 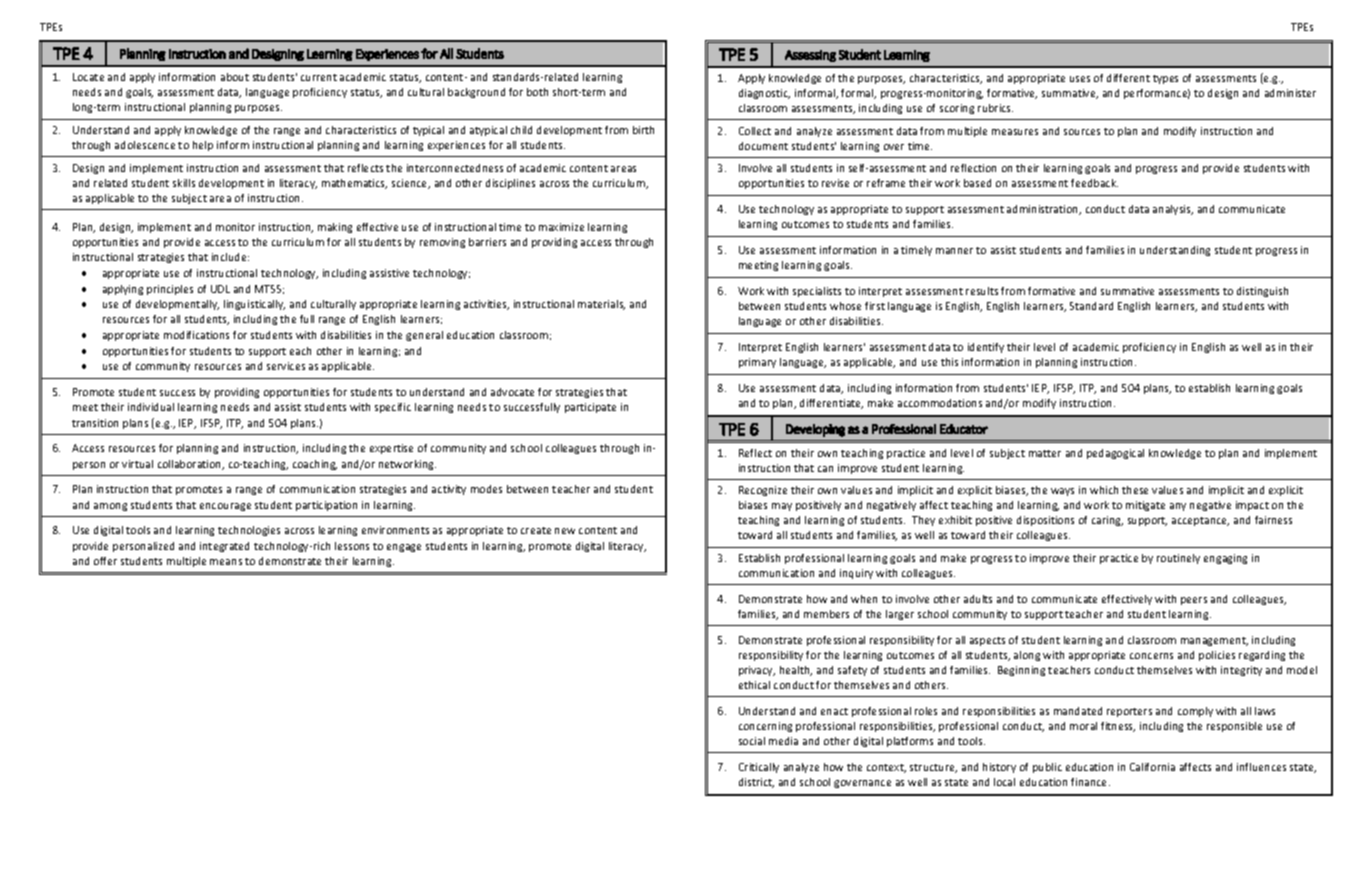 What do you see at coordinates (151, 407) in the screenshot?
I see `individual` at bounding box center [151, 407].
